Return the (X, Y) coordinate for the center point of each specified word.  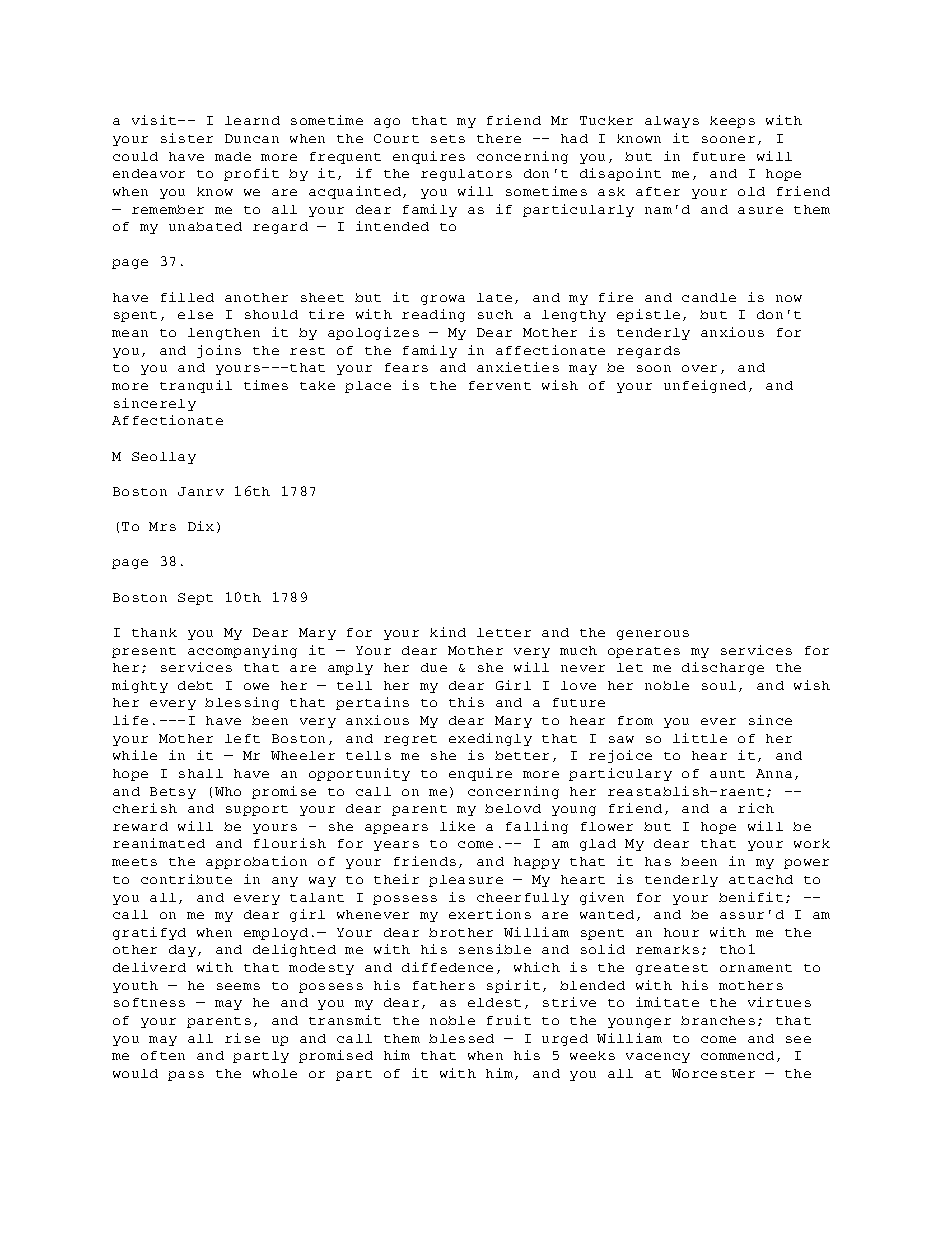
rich (756, 808)
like (457, 826)
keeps (732, 122)
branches (718, 1020)
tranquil (196, 386)
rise (242, 1038)
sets (448, 139)
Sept (195, 599)
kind (448, 632)
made (233, 156)
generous (653, 635)
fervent (500, 385)
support (257, 810)
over (699, 368)
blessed (461, 1038)
